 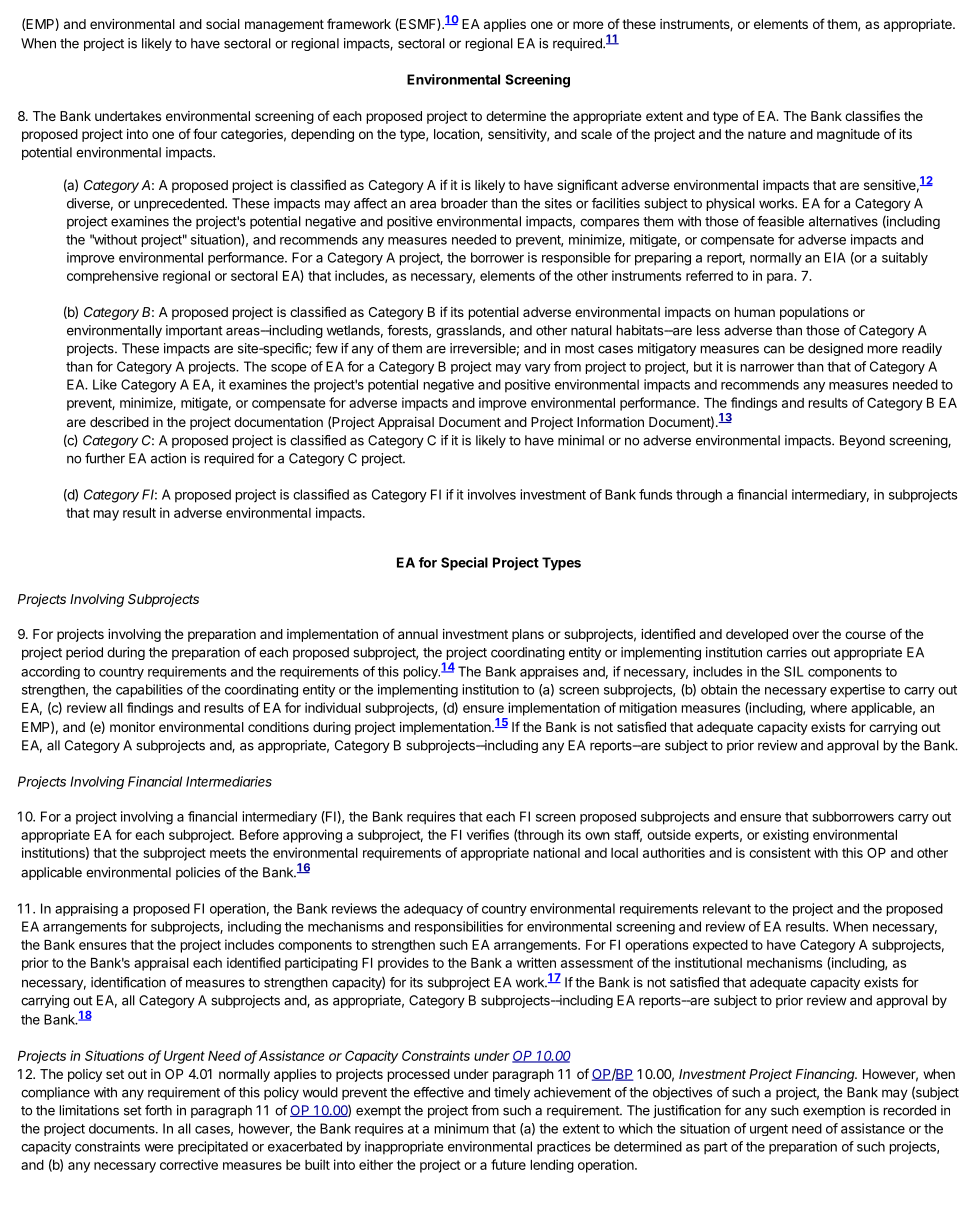 What do you see at coordinates (826, 1075) in the document?
I see `Financing` at bounding box center [826, 1075].
